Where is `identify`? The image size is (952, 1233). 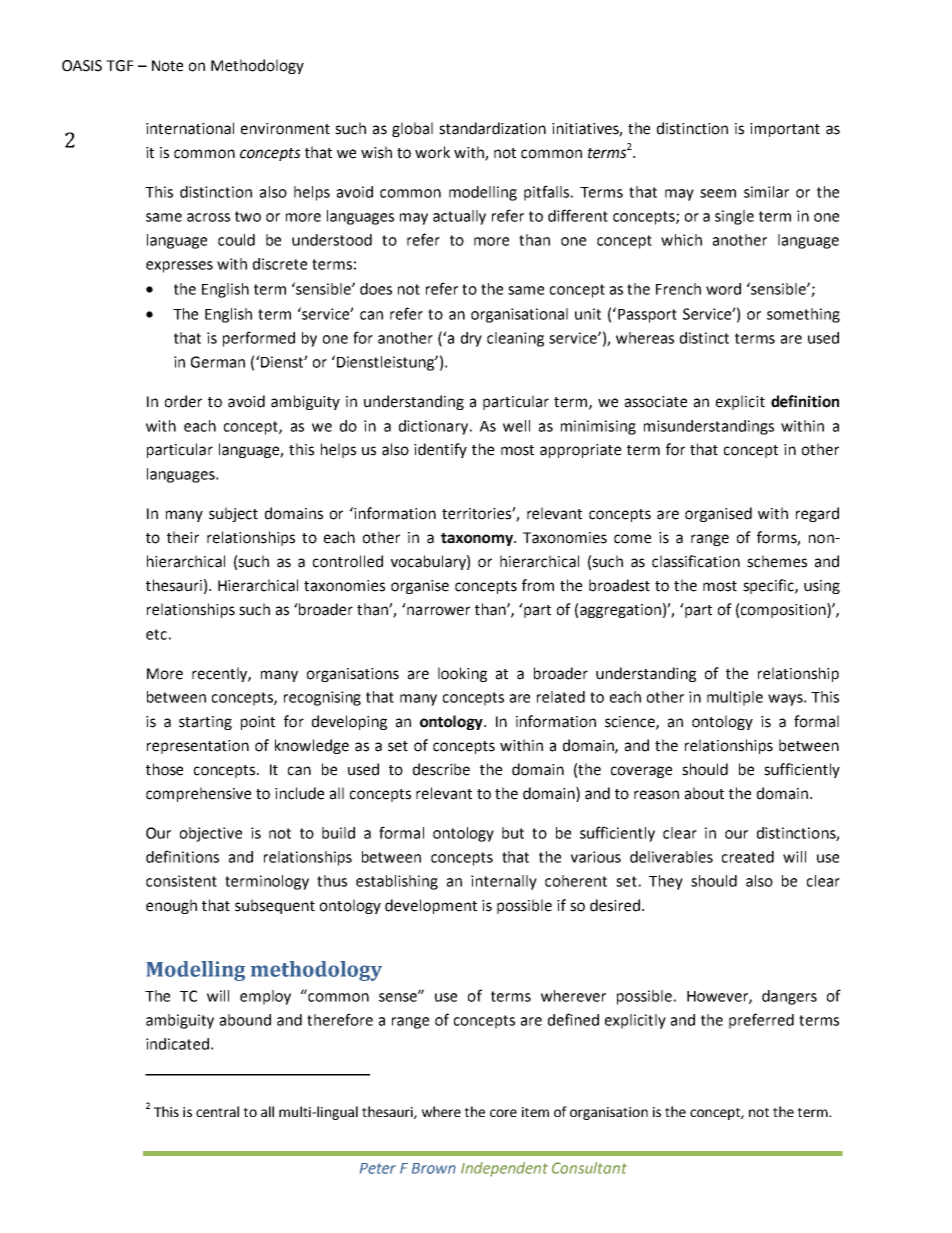 identify is located at coordinates (440, 450).
